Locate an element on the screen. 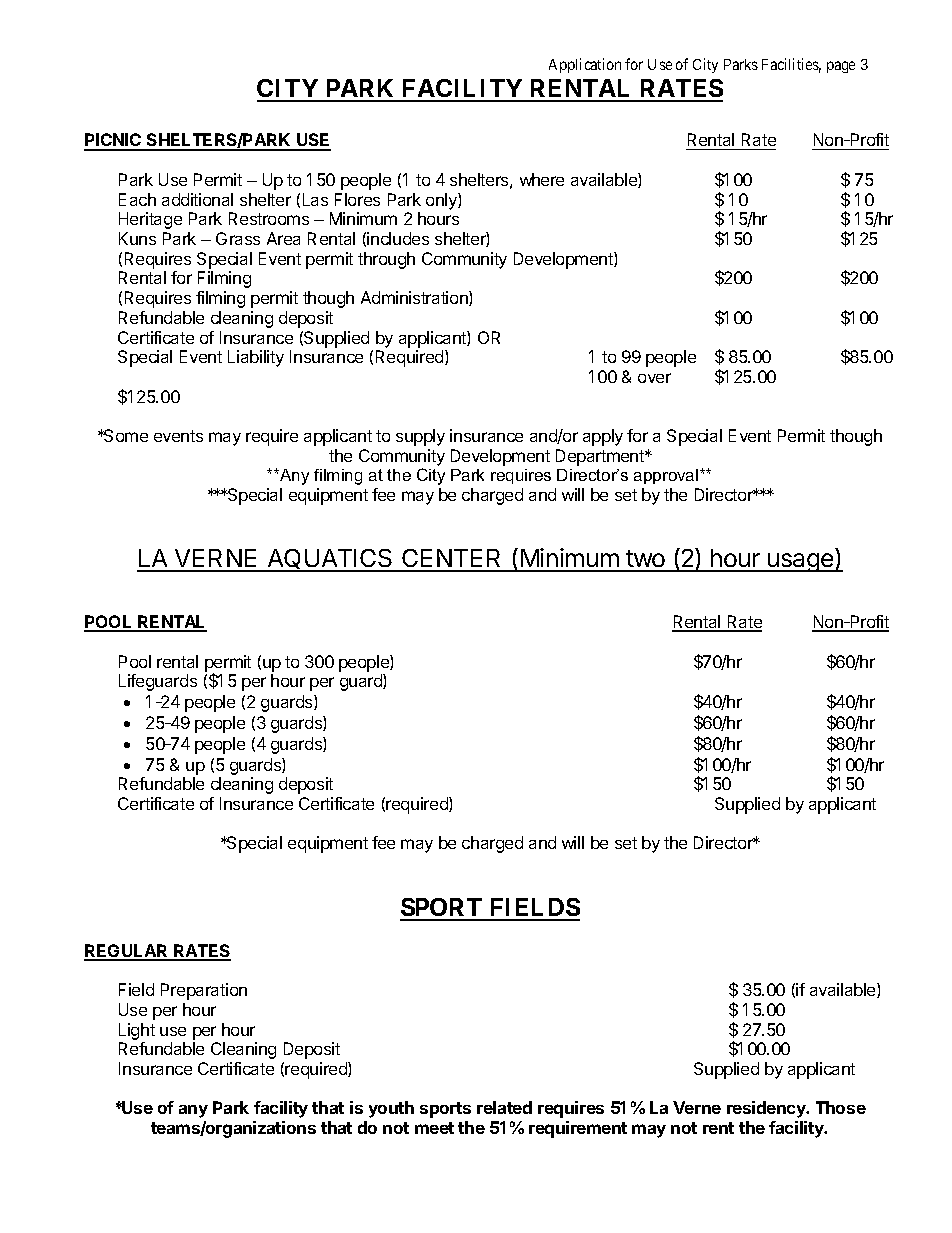 The height and width of the screenshot is (1233, 952). Application is located at coordinates (585, 65).
